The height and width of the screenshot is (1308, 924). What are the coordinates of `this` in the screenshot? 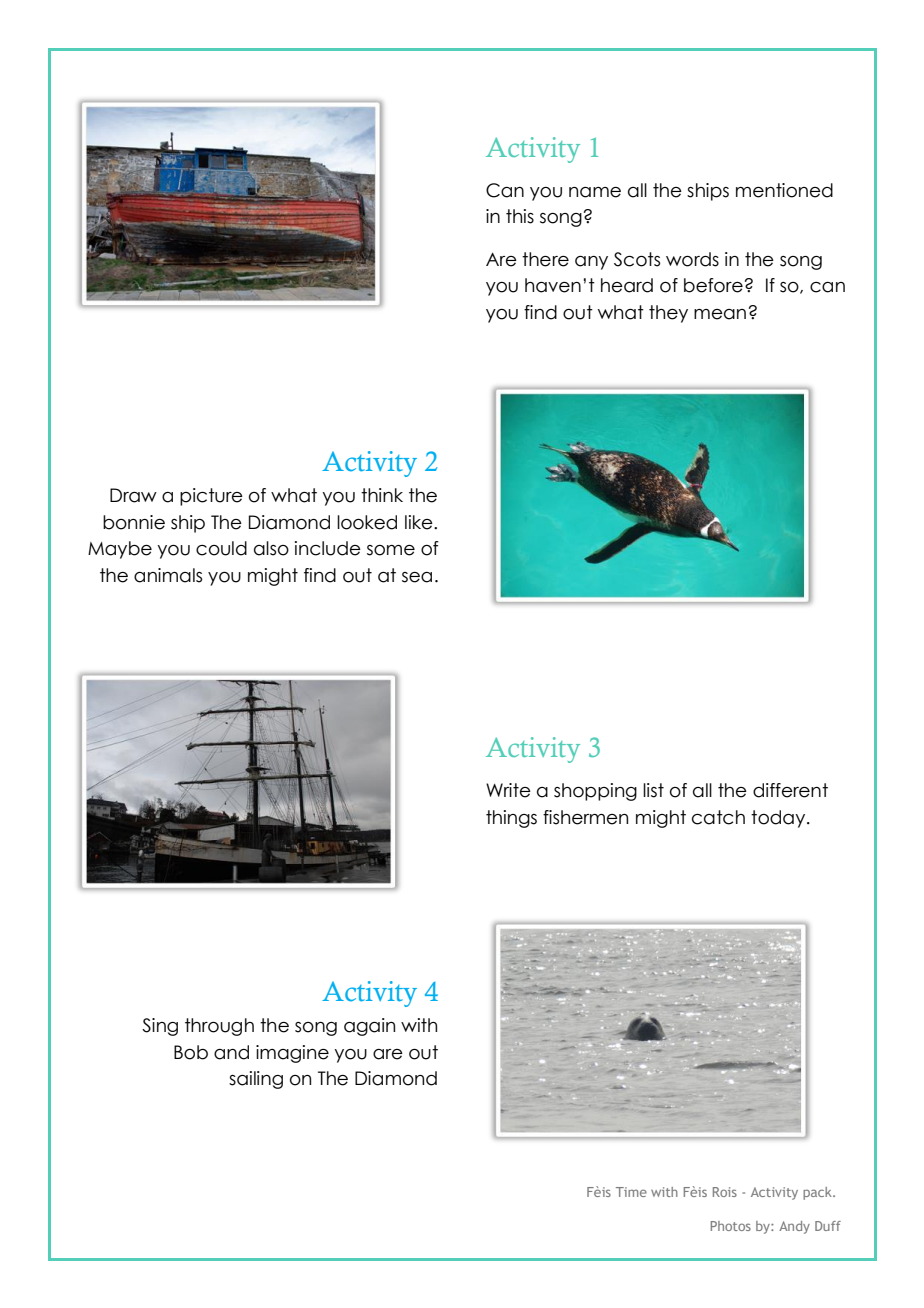 It's located at (520, 216).
